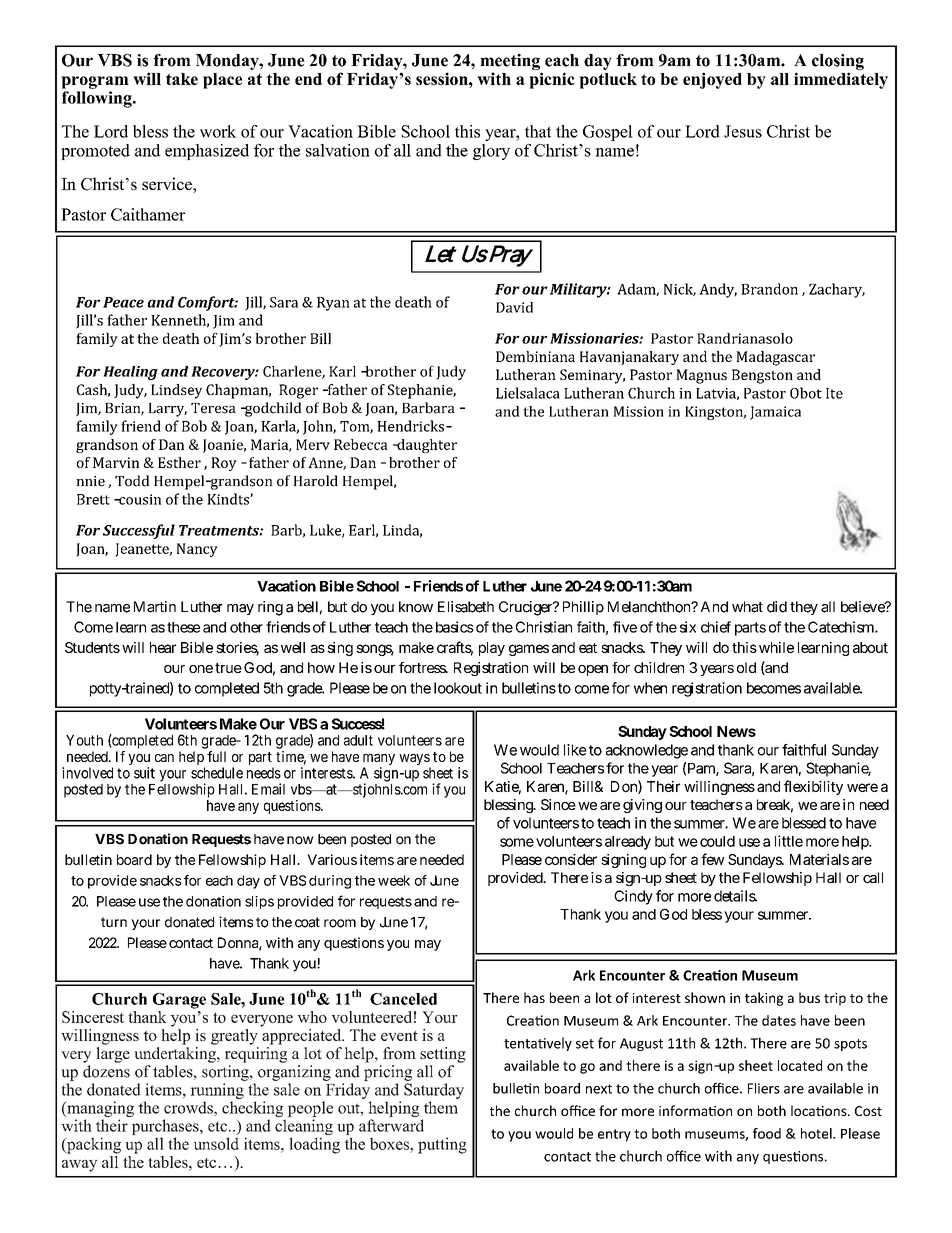 The image size is (952, 1233). What do you see at coordinates (166, 1128) in the document?
I see `purchases` at bounding box center [166, 1128].
